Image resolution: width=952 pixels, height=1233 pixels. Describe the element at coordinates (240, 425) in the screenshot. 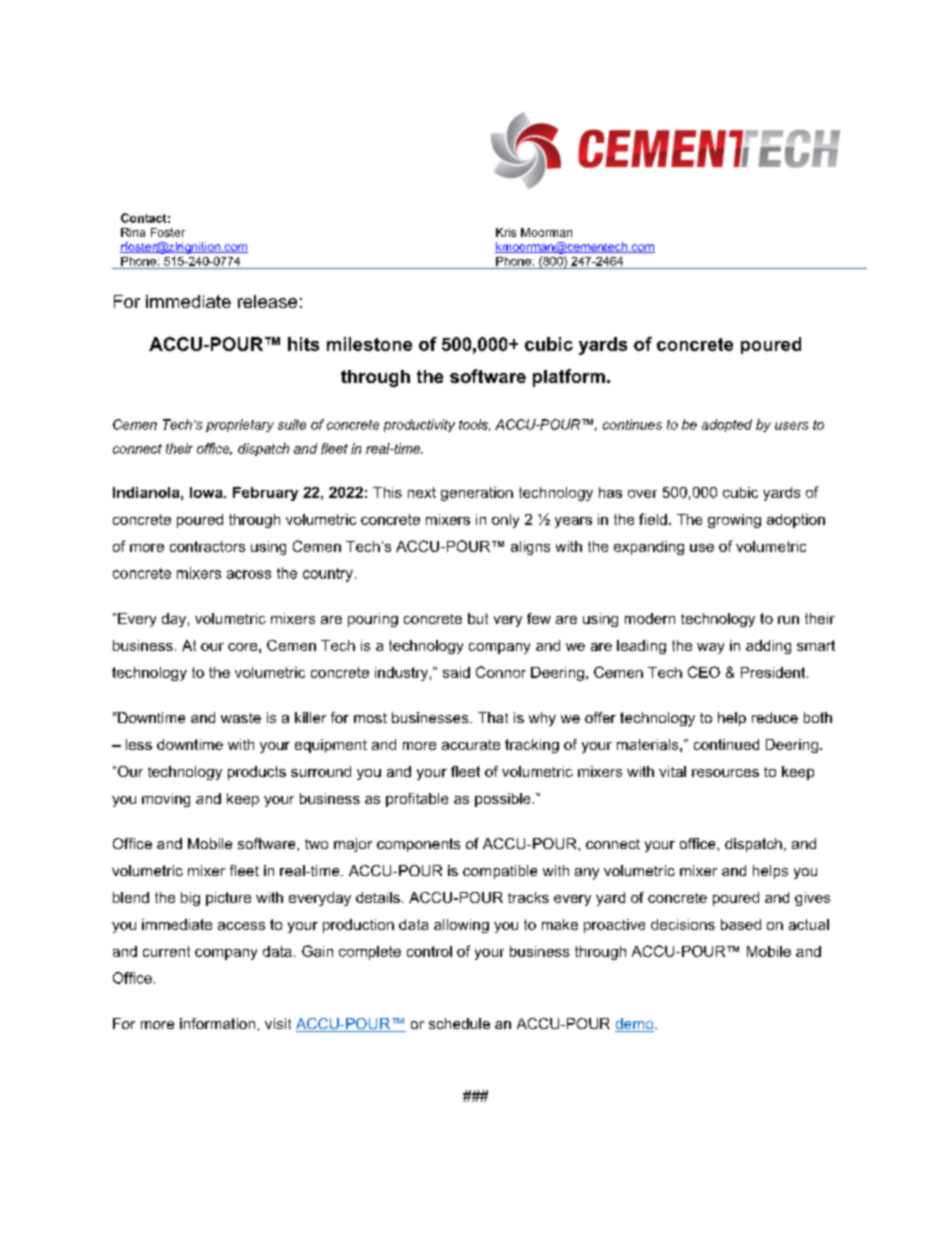

I see `proprietary` at that location.
